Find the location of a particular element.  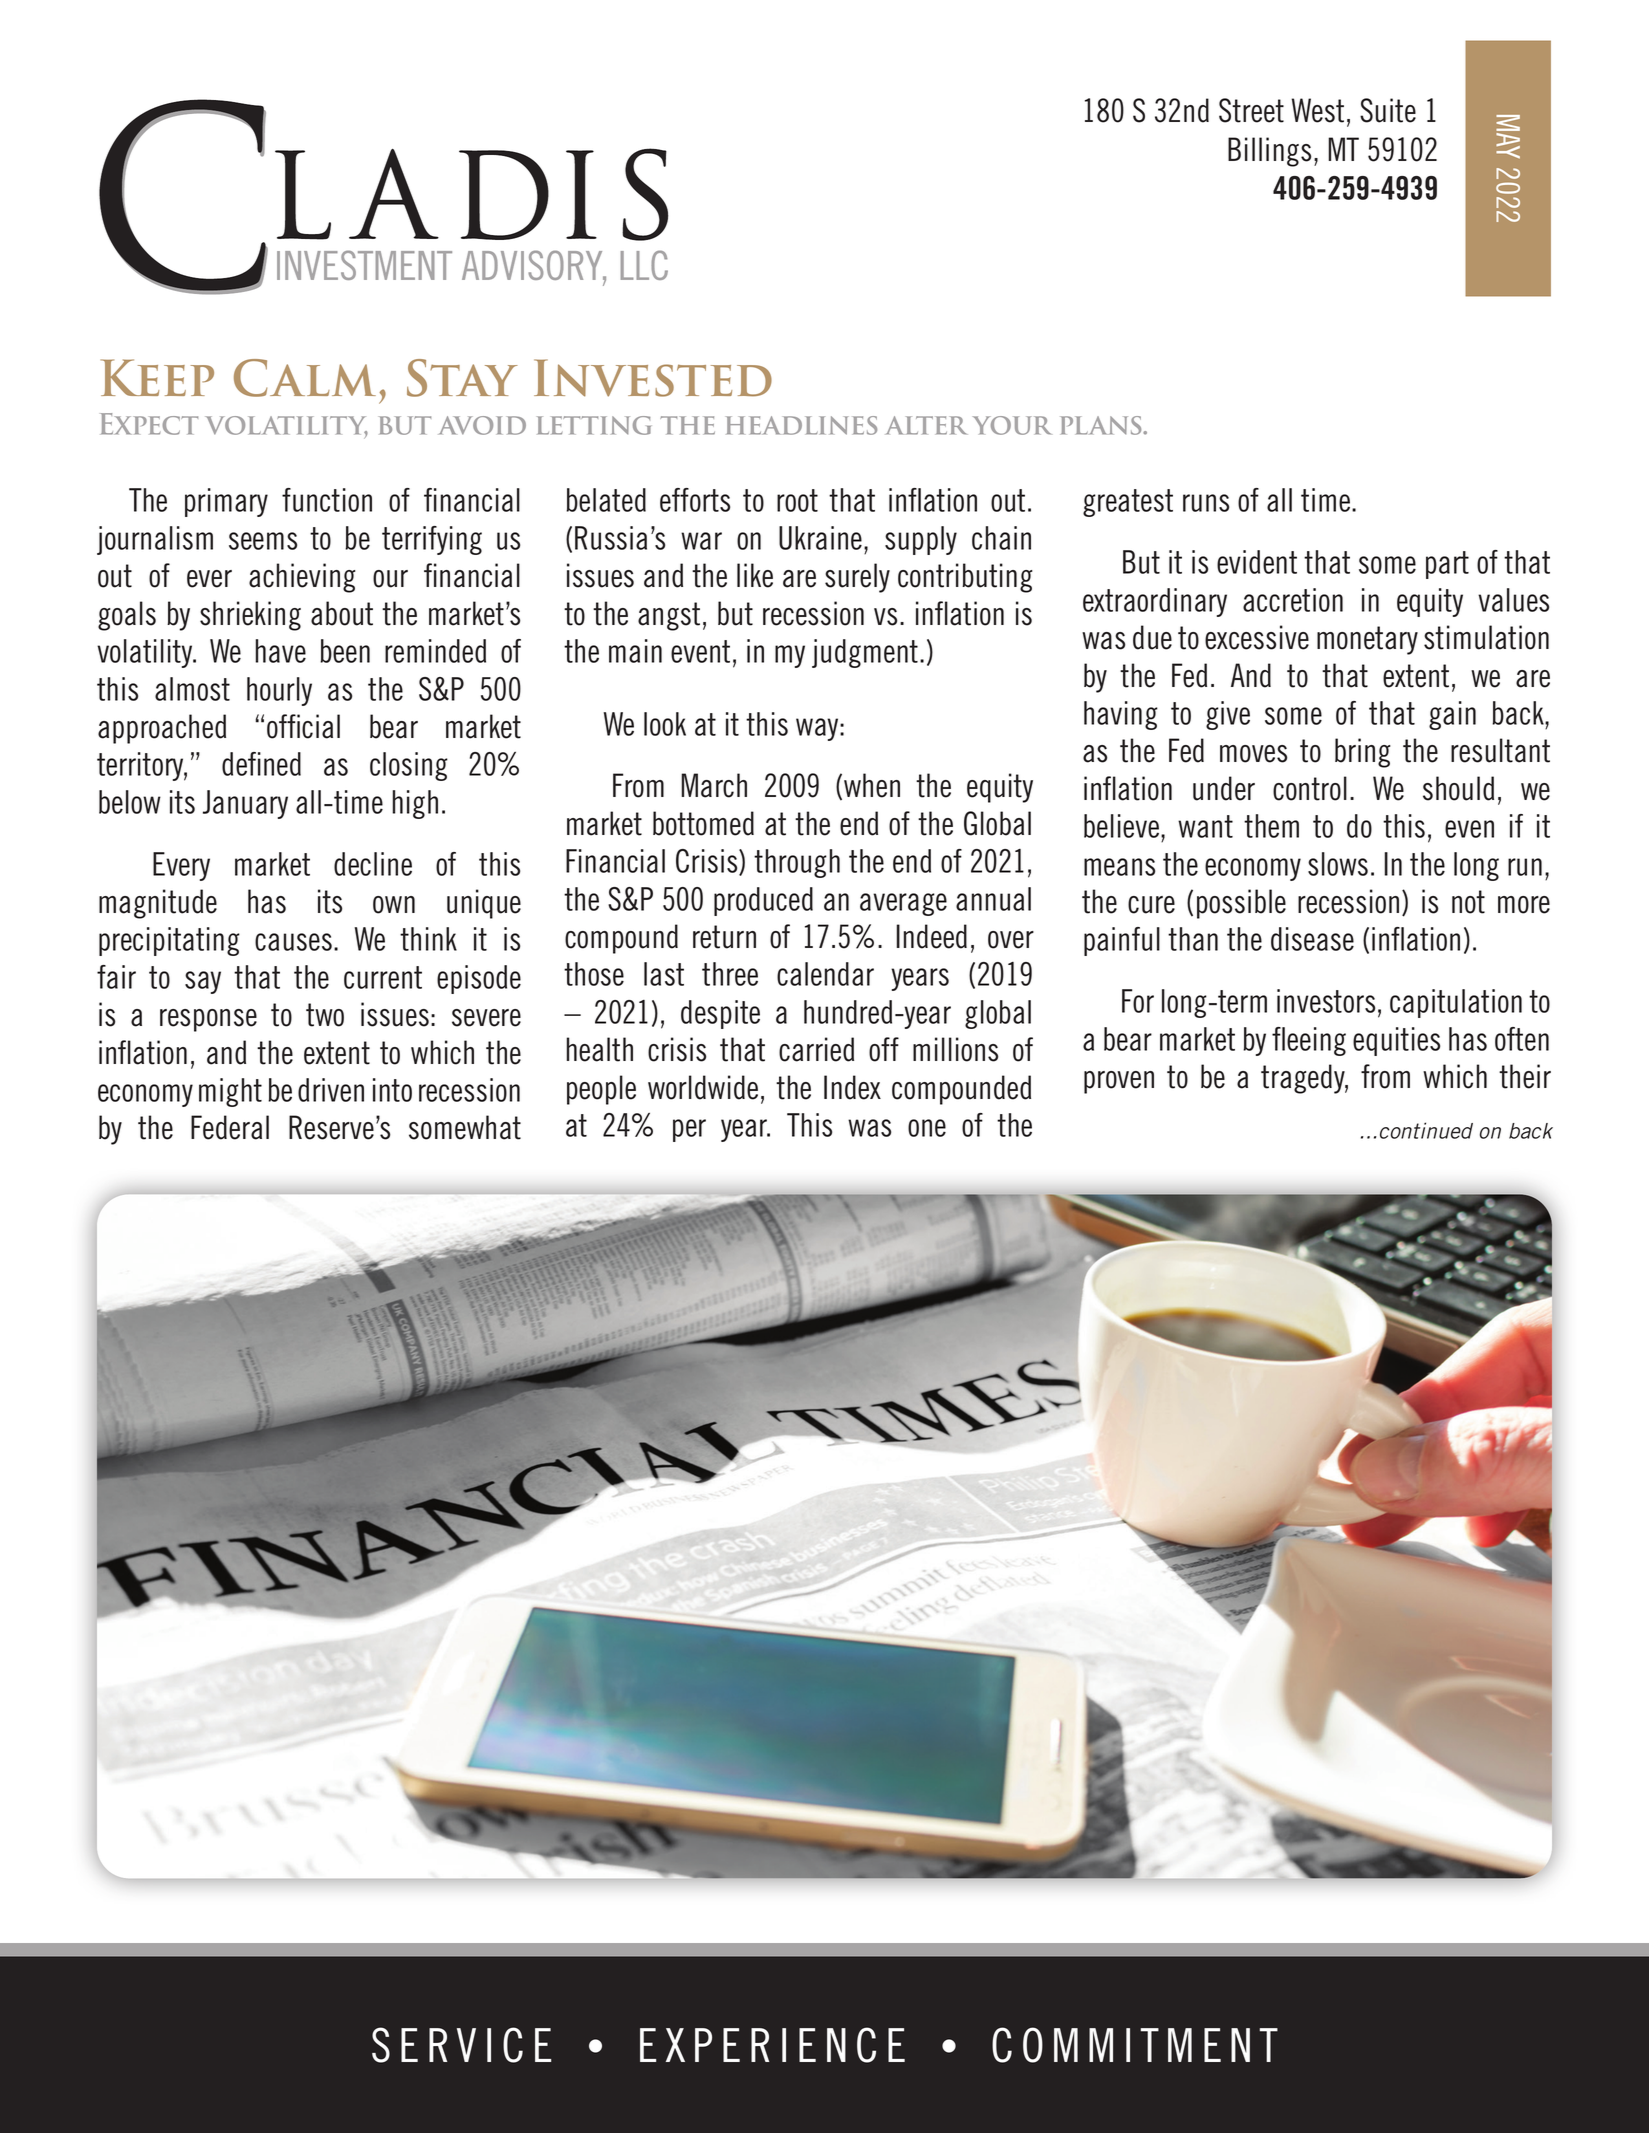

bring is located at coordinates (1362, 753).
